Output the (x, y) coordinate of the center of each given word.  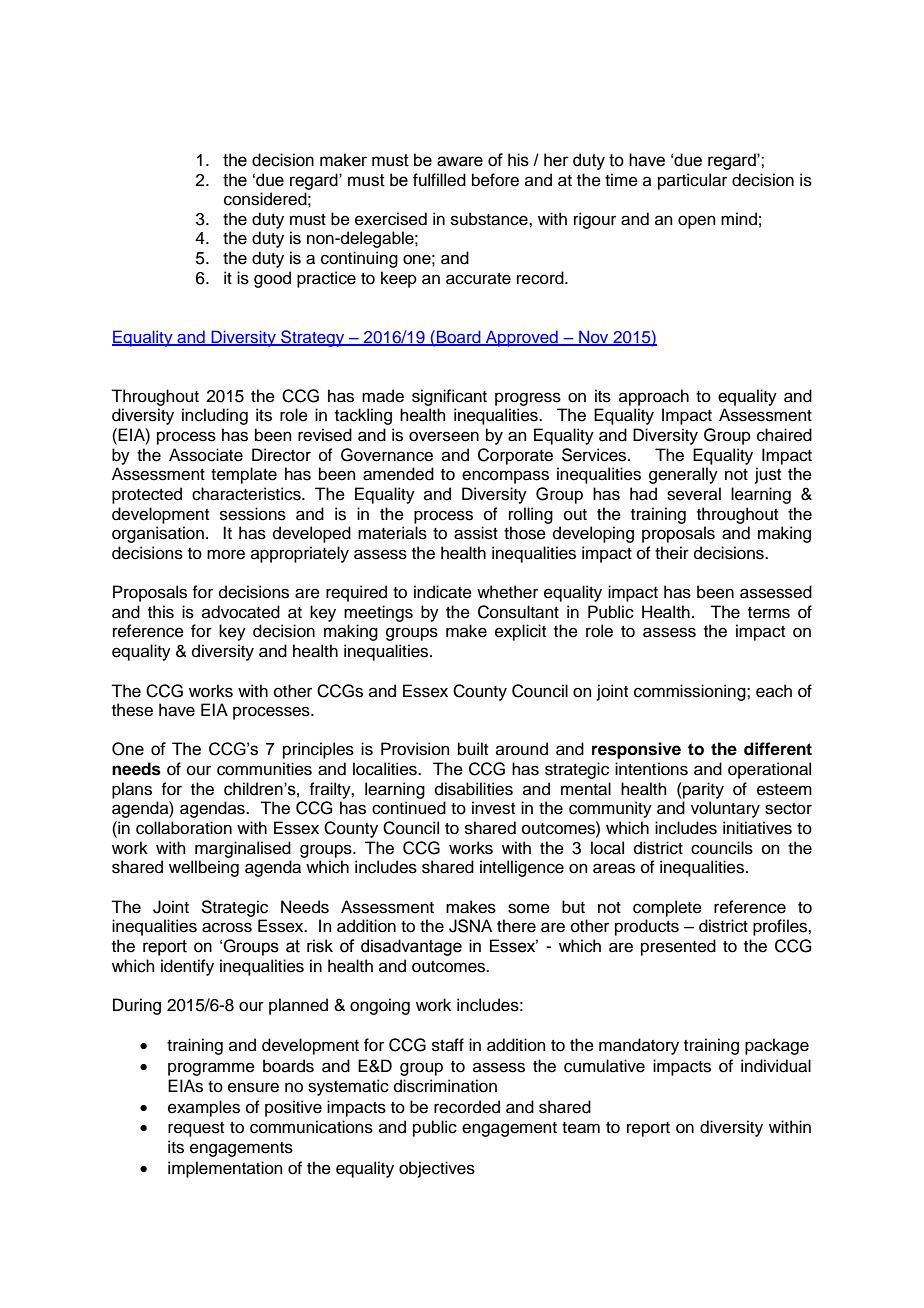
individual (776, 1066)
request (196, 1129)
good (272, 279)
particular (692, 181)
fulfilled (439, 180)
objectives (437, 1169)
